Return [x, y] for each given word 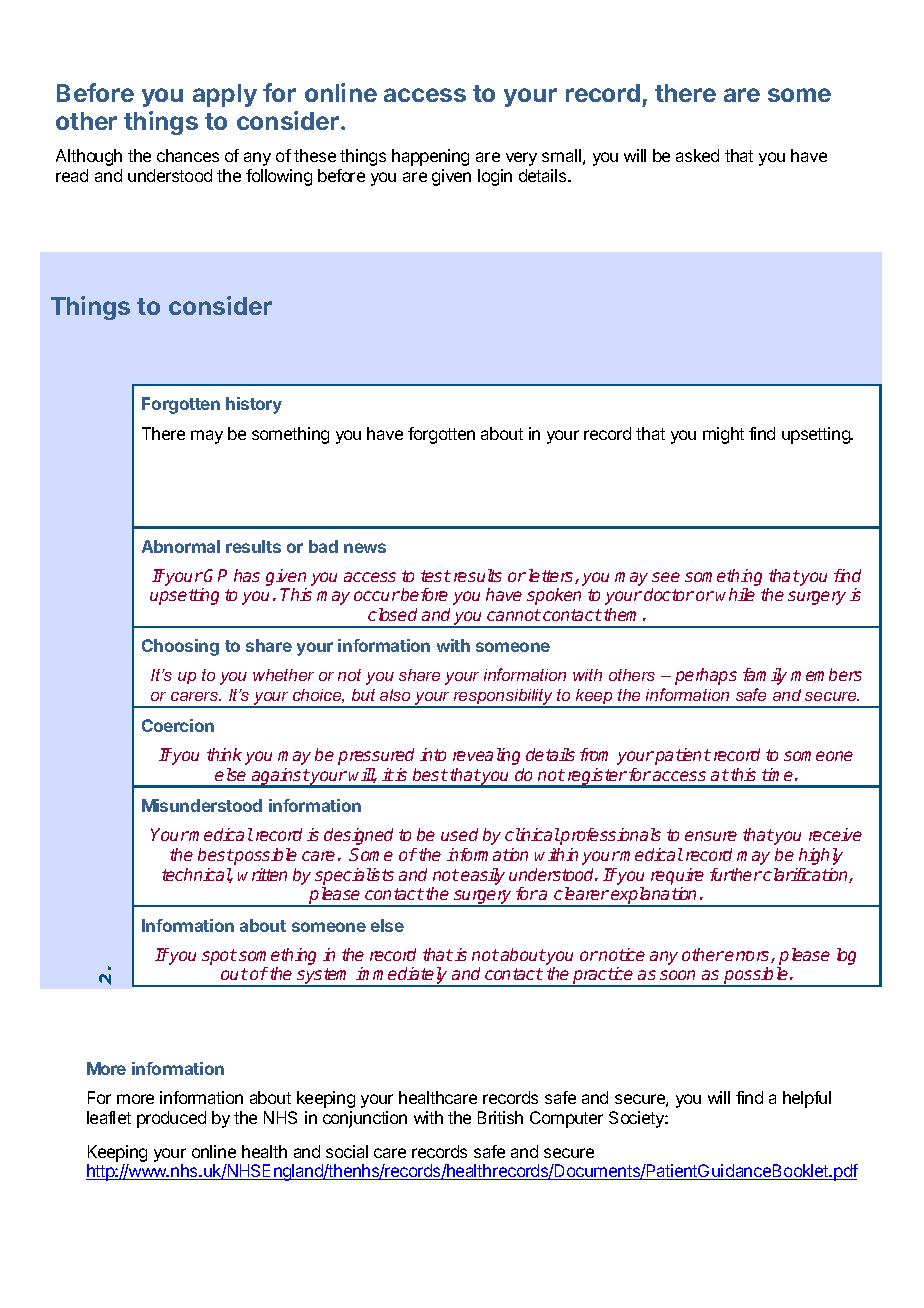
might [723, 435]
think [224, 754]
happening [430, 157]
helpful [807, 1099]
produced [171, 1119]
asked [697, 155]
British [500, 1117]
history [254, 405]
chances [188, 155]
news [365, 548]
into [433, 754]
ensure [711, 836]
